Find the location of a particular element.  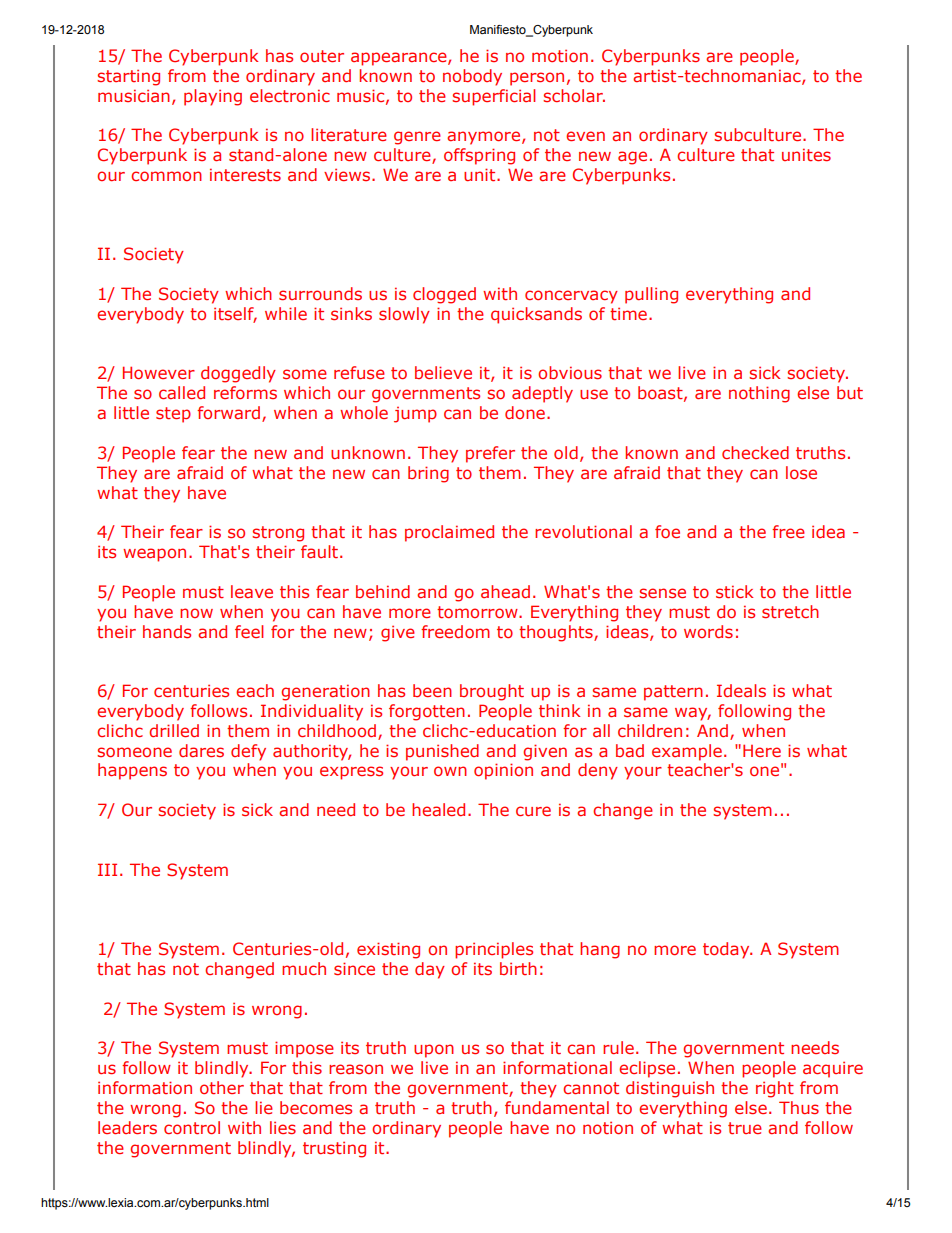

age is located at coordinates (632, 158).
